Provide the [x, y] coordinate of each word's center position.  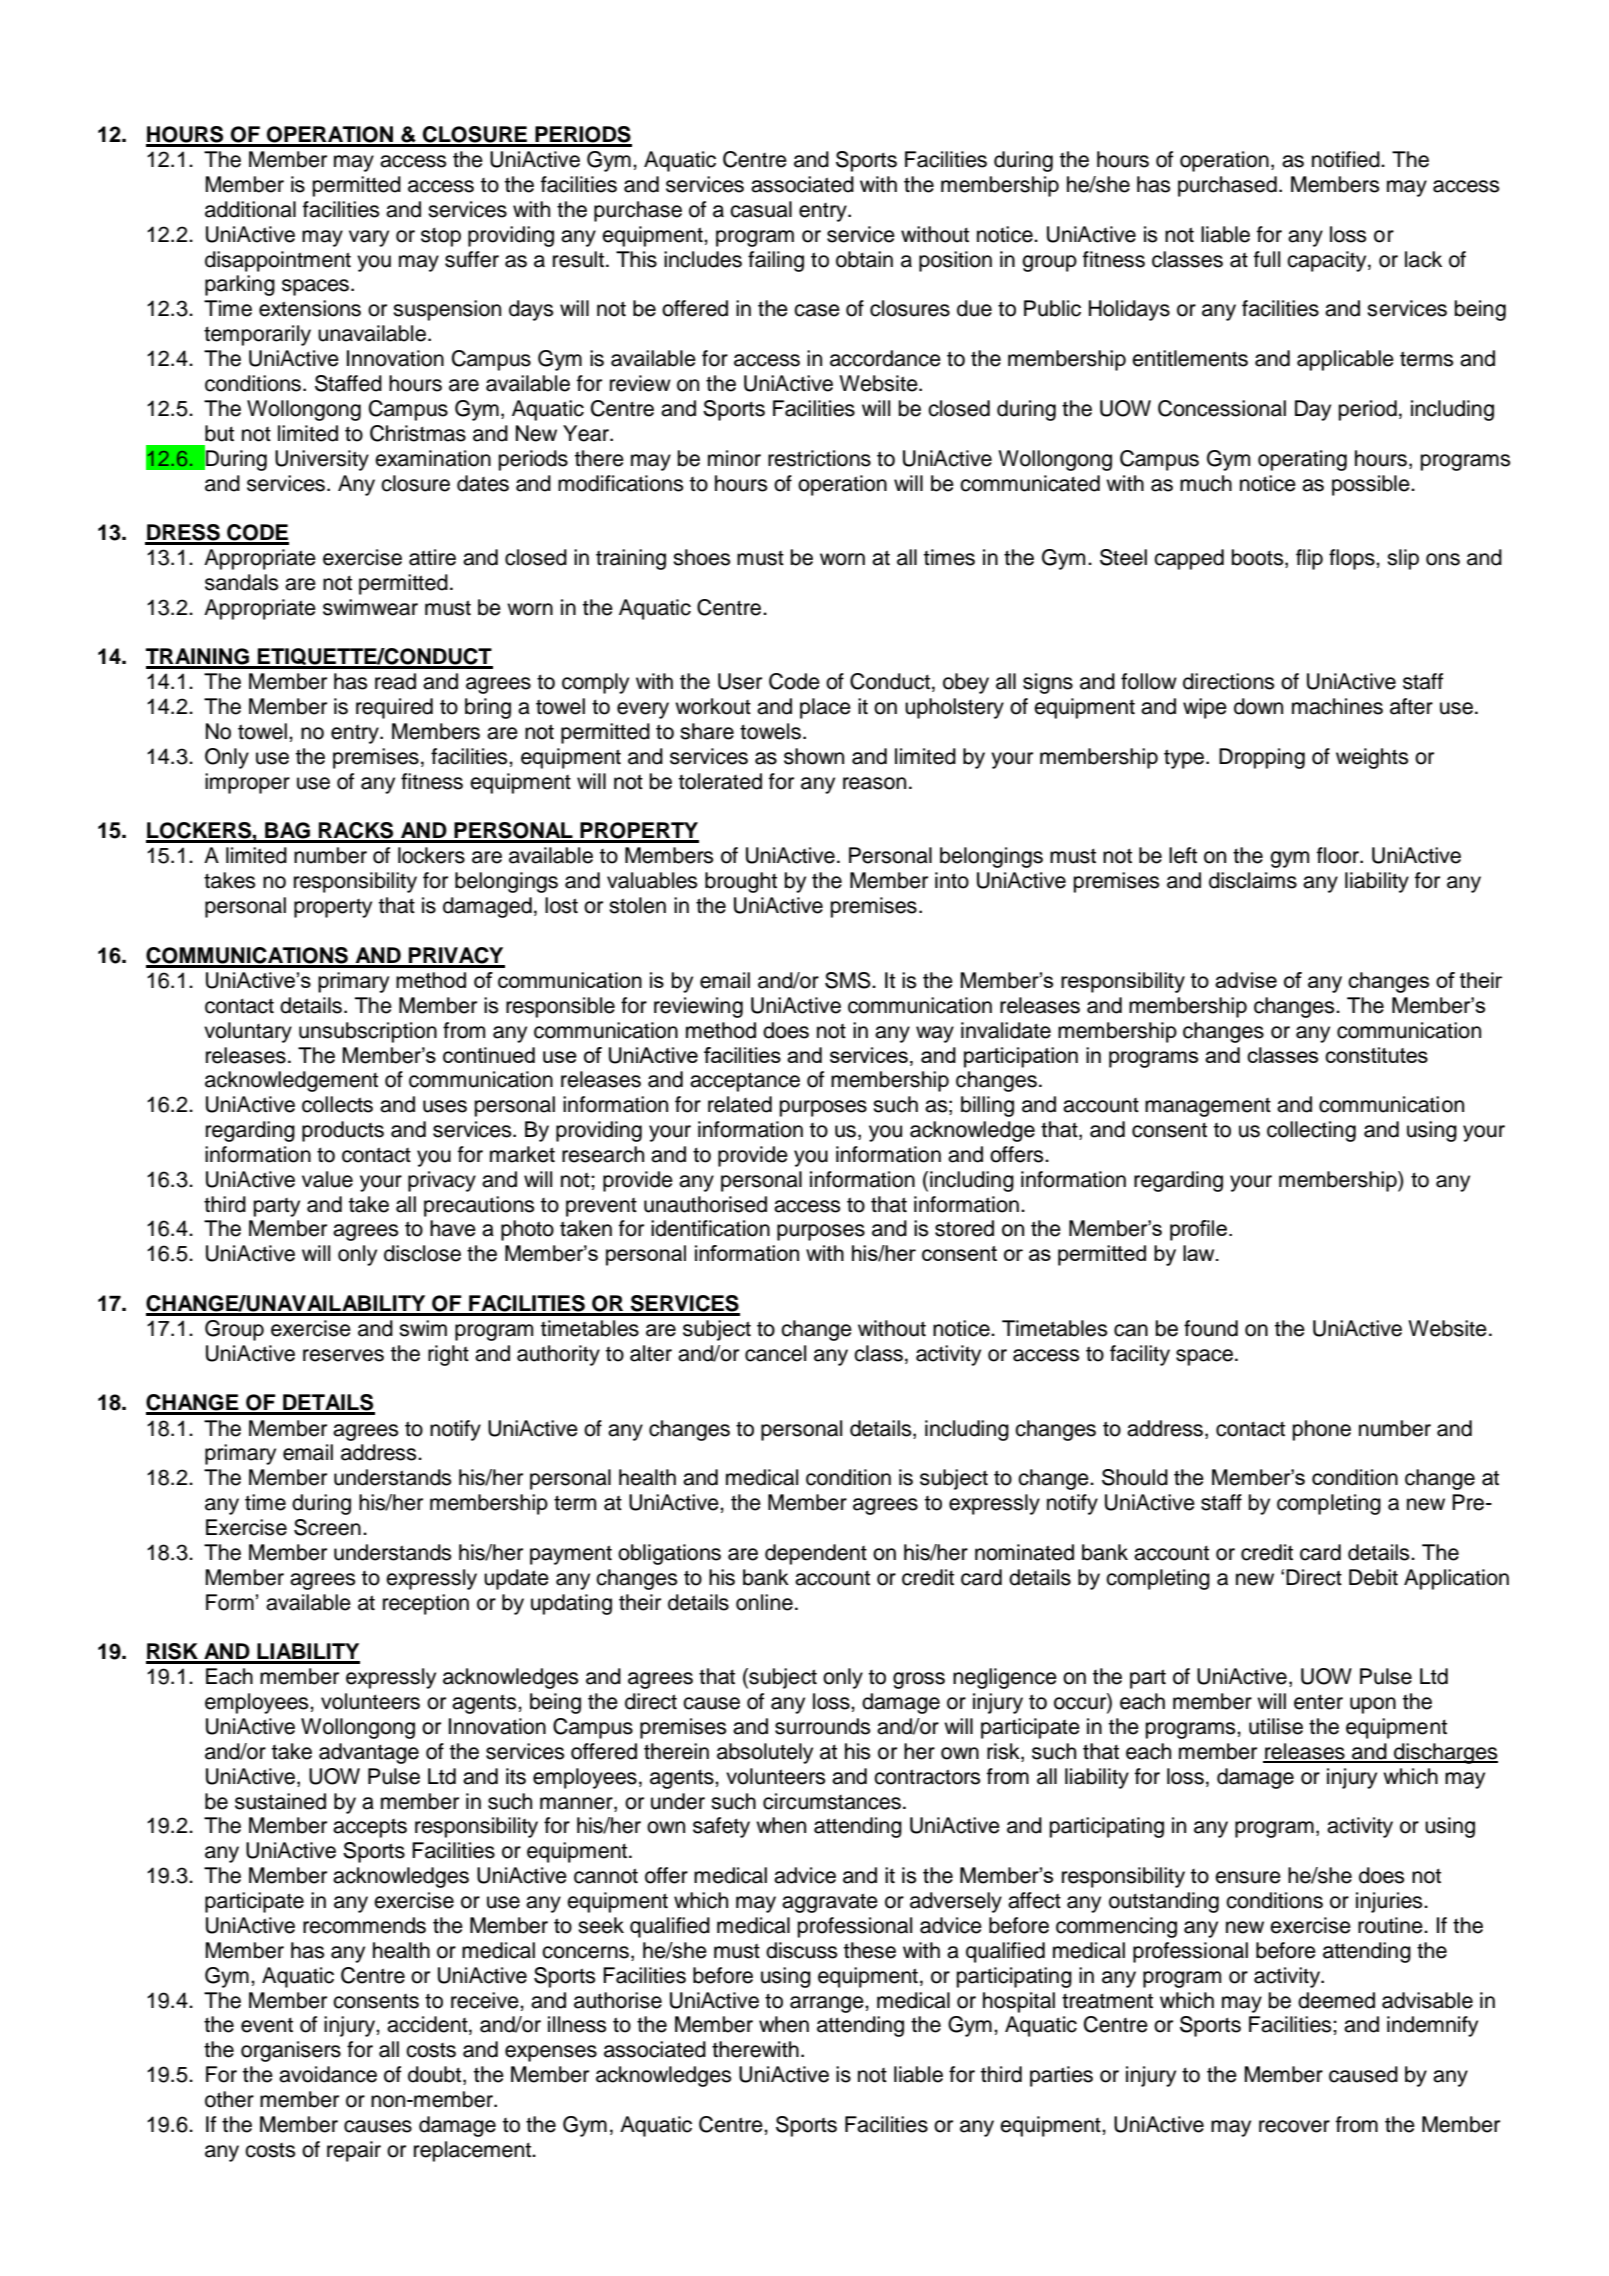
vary [369, 238]
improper [247, 783]
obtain [864, 259]
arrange [828, 2004]
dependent [816, 1554]
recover [1294, 2126]
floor [1339, 855]
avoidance [328, 2074]
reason [874, 783]
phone [1322, 1430]
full [1267, 259]
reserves [343, 1355]
